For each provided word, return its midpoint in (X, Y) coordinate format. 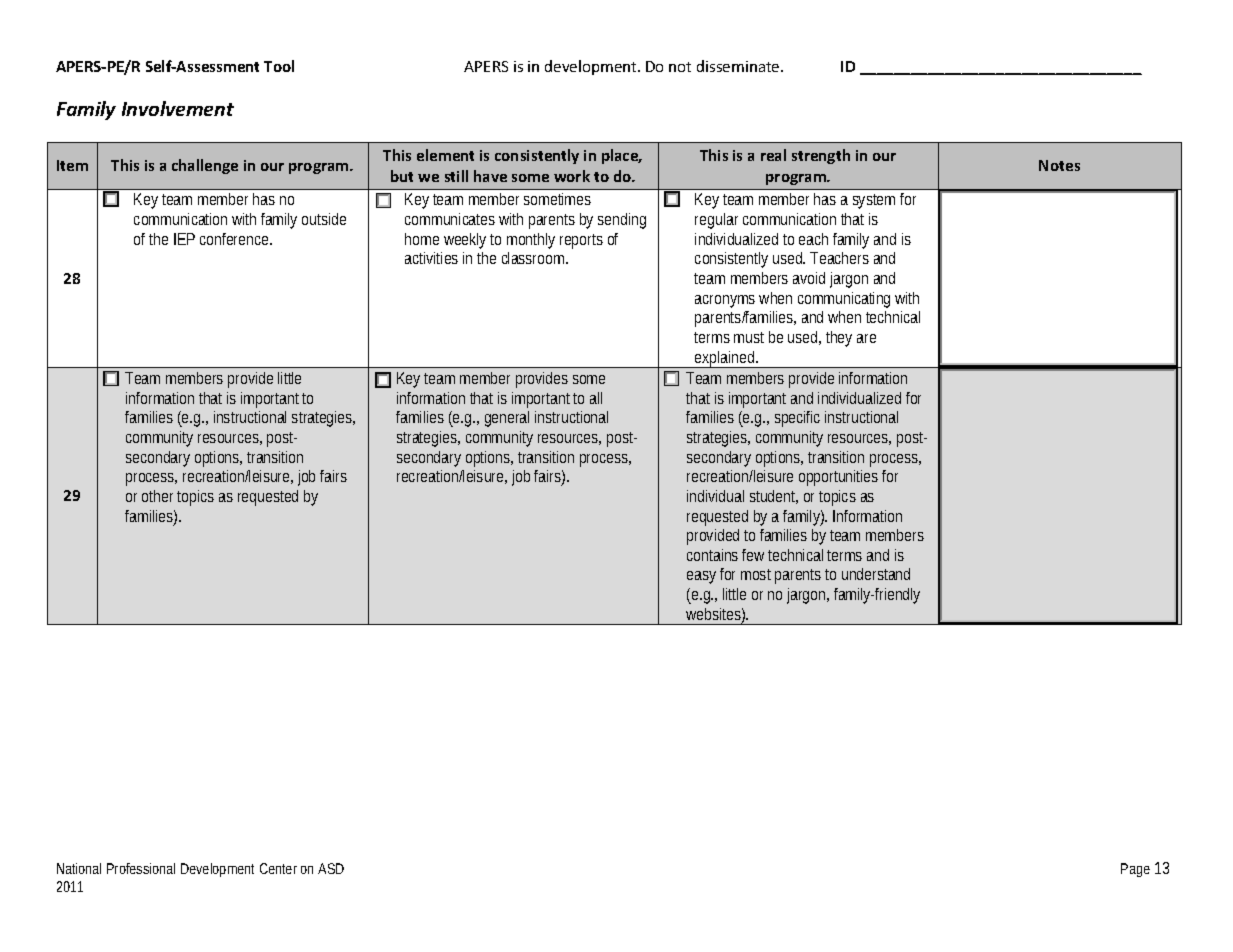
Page (1135, 870)
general (507, 419)
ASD (331, 868)
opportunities (838, 478)
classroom (534, 258)
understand (876, 574)
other (157, 496)
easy (701, 577)
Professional (141, 868)
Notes (1059, 165)
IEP (184, 239)
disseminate (739, 66)
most (756, 574)
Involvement (178, 108)
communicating (844, 300)
